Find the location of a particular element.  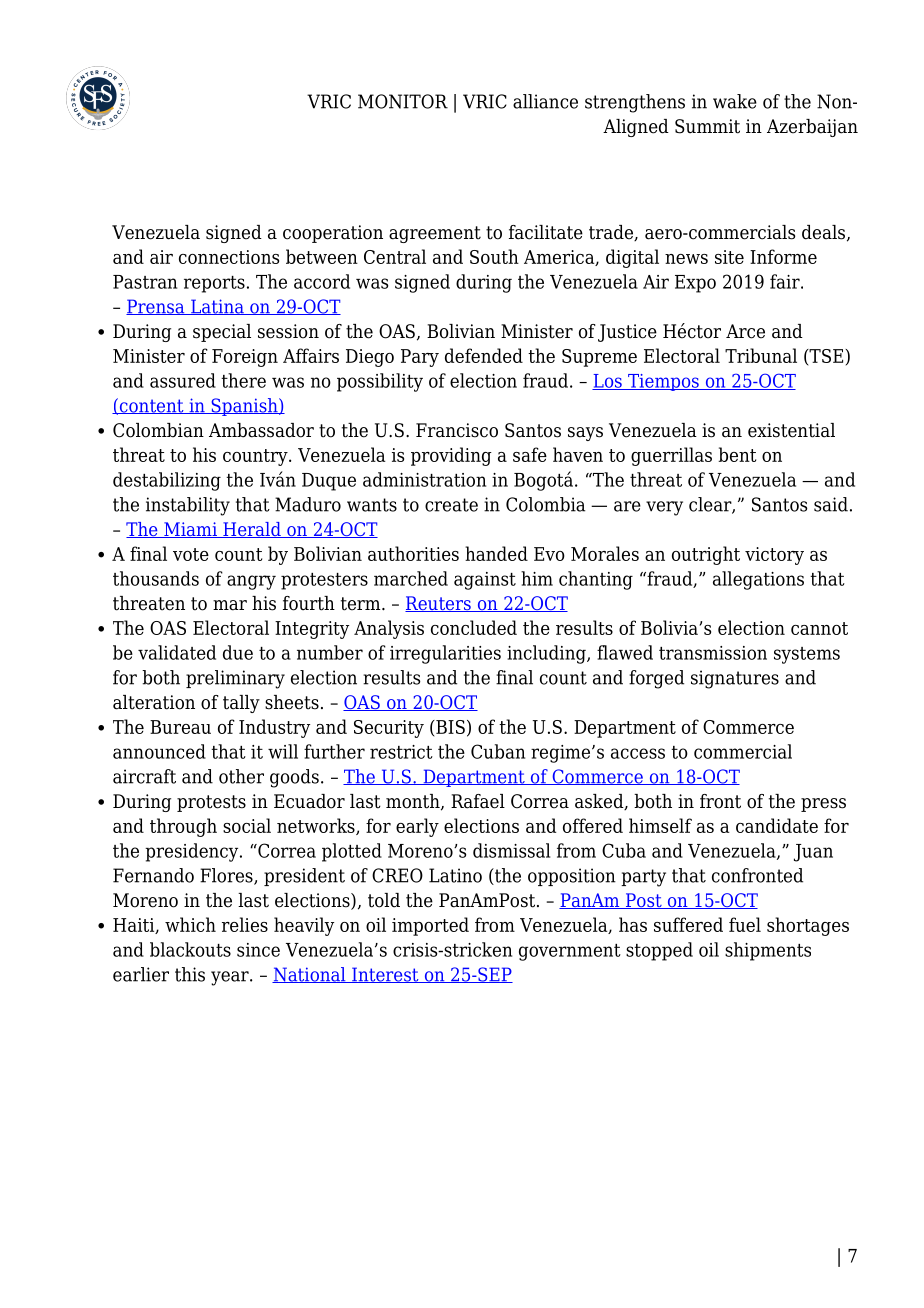

alliance is located at coordinates (545, 101).
